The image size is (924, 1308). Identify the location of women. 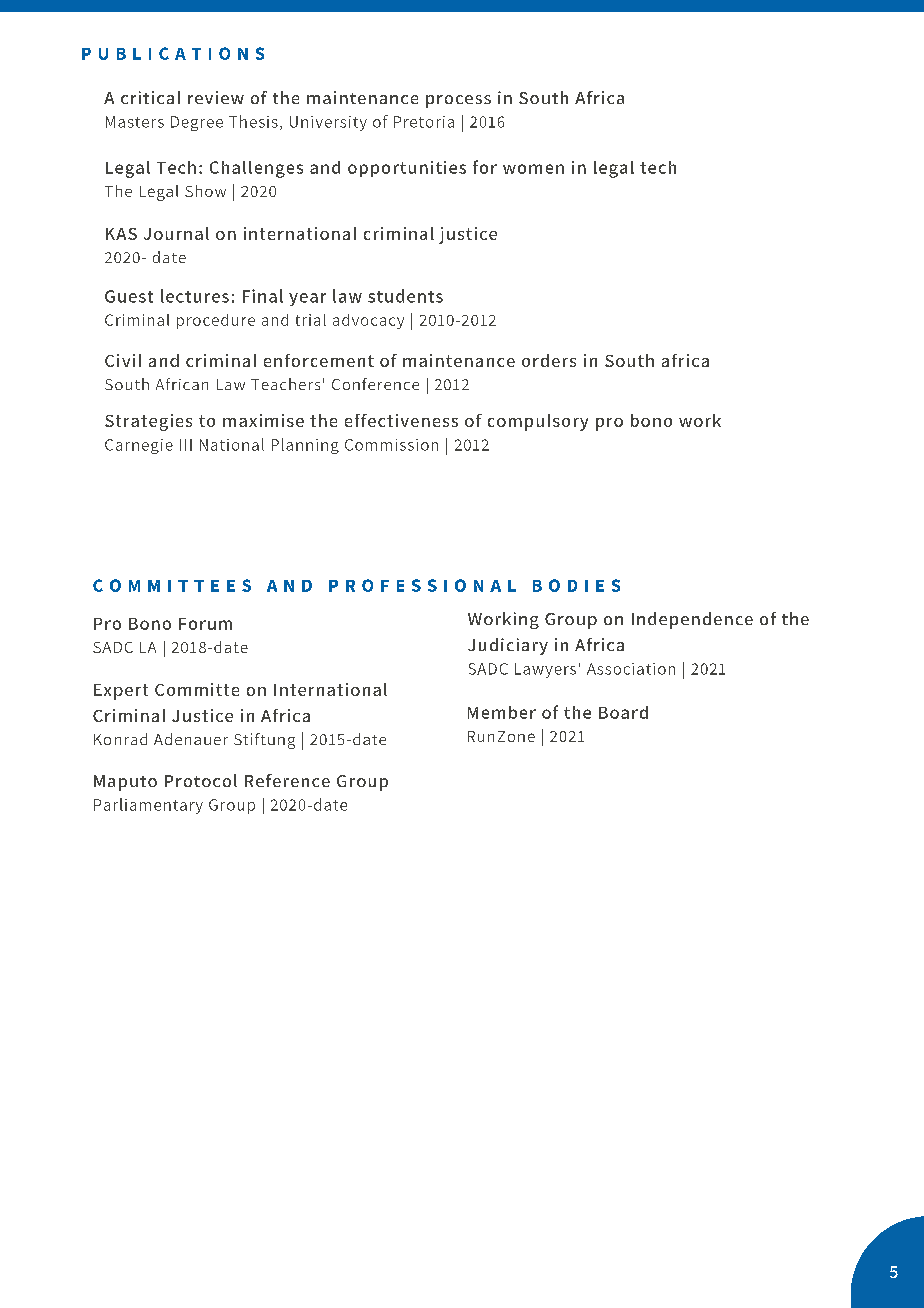
(533, 169).
